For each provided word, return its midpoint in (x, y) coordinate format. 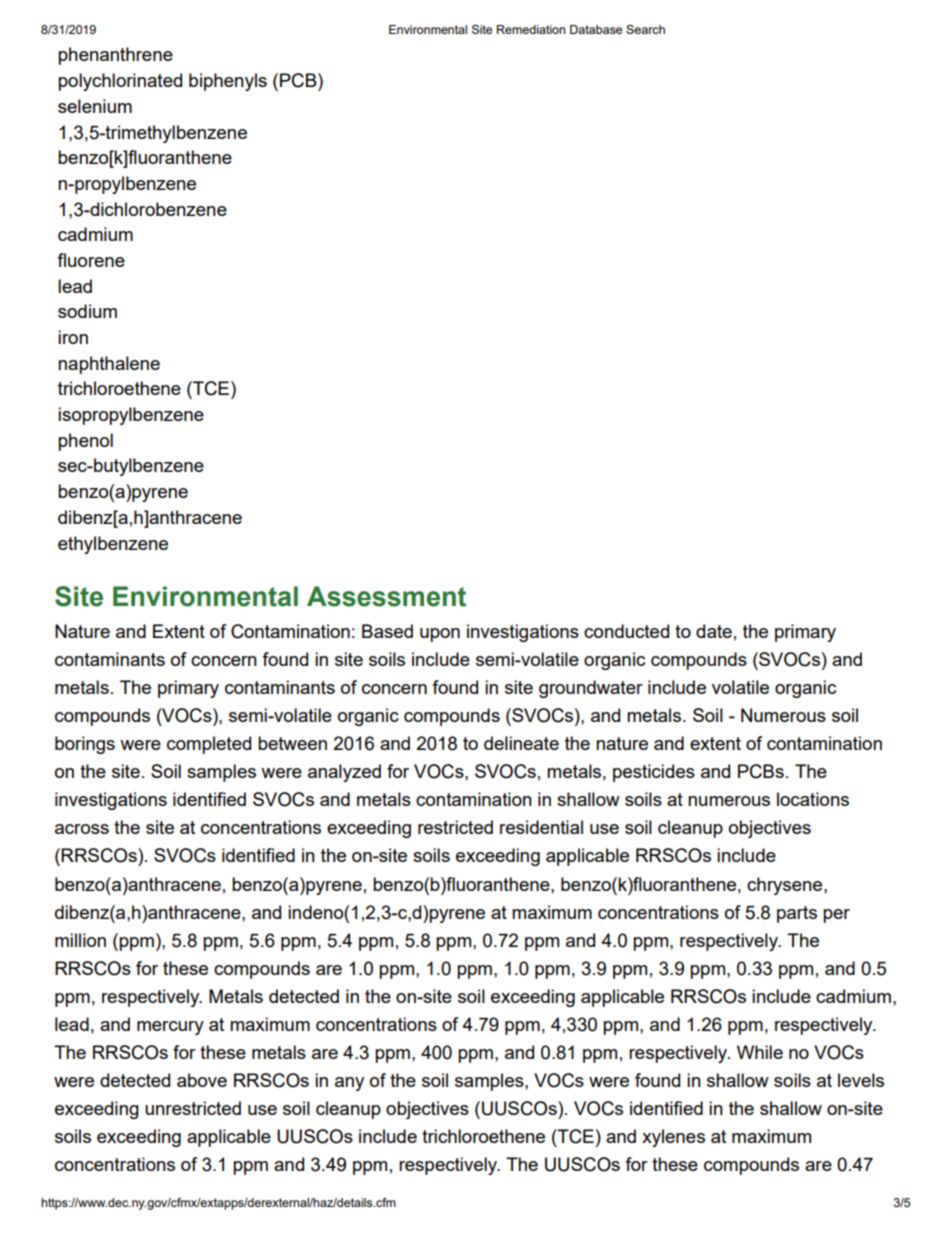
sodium (87, 311)
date (714, 631)
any (349, 1084)
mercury (170, 1028)
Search (645, 29)
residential (541, 827)
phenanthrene (115, 56)
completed (209, 745)
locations (813, 799)
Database (596, 29)
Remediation (531, 29)
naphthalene (109, 365)
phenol (85, 442)
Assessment (386, 596)
